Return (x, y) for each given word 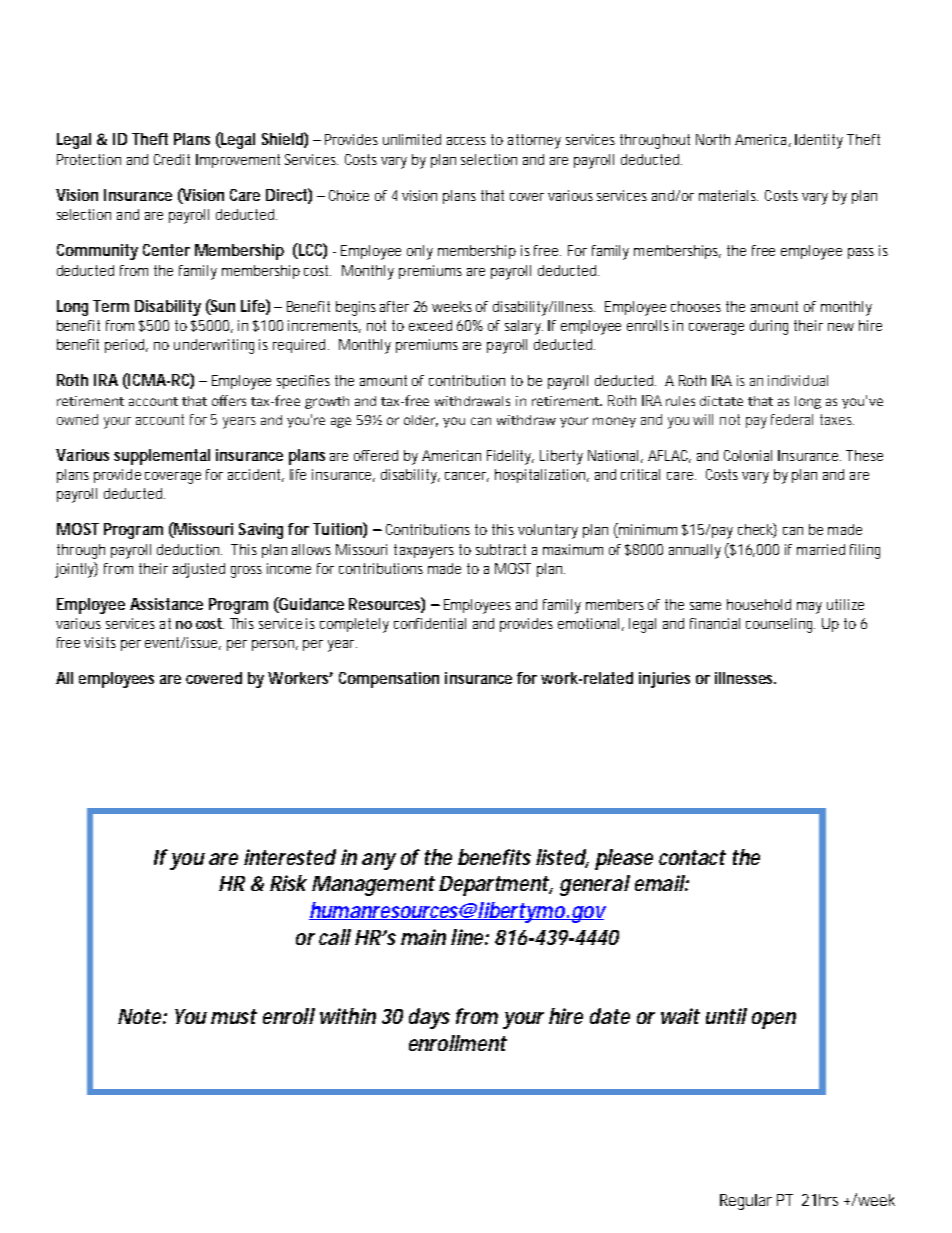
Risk (288, 883)
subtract (501, 549)
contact (692, 857)
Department (494, 886)
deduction (189, 549)
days (429, 1018)
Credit (172, 159)
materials (728, 195)
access (466, 141)
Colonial (748, 455)
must (234, 1016)
